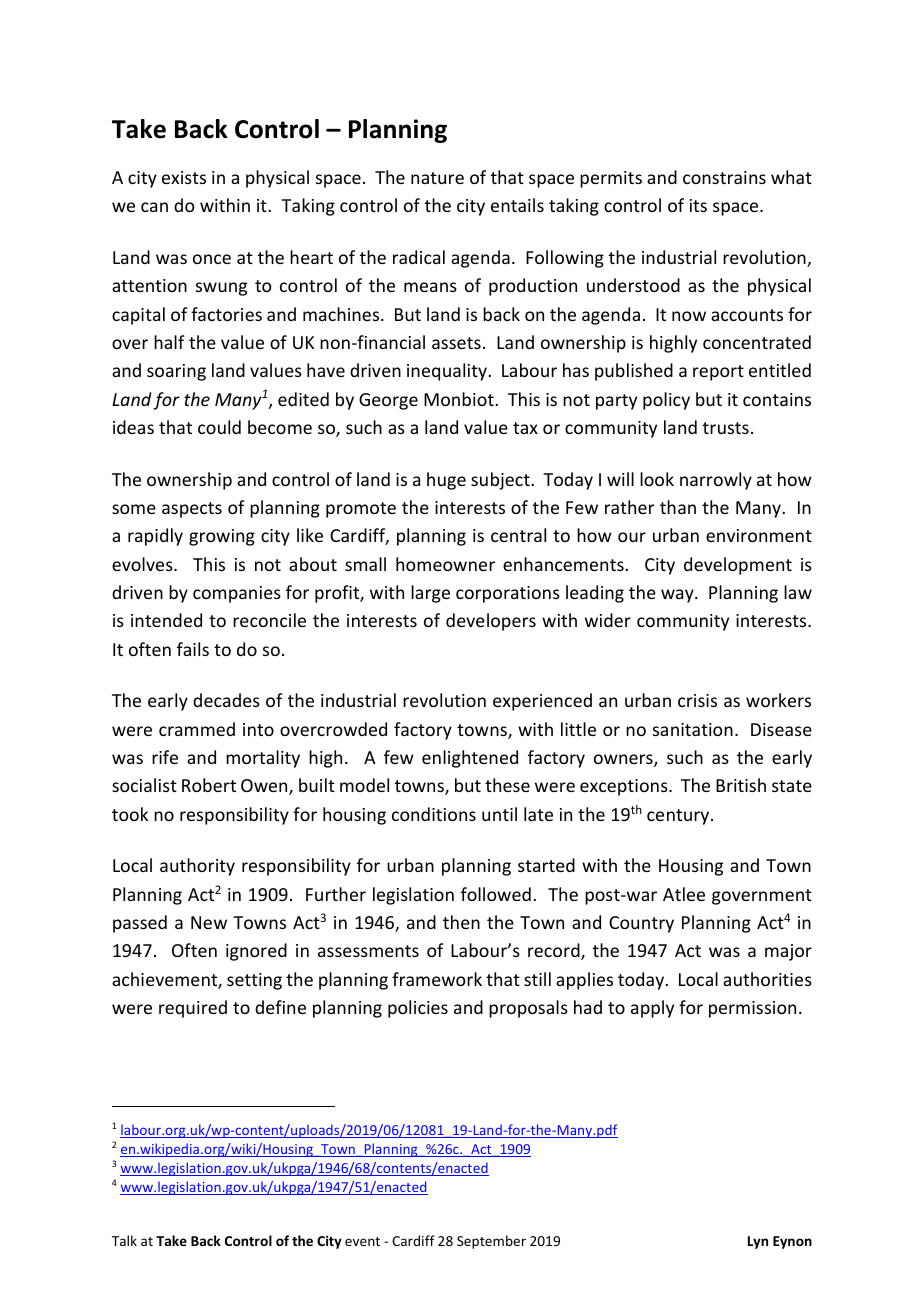 The height and width of the document is (1308, 924). What do you see at coordinates (184, 177) in the document?
I see `exists` at bounding box center [184, 177].
